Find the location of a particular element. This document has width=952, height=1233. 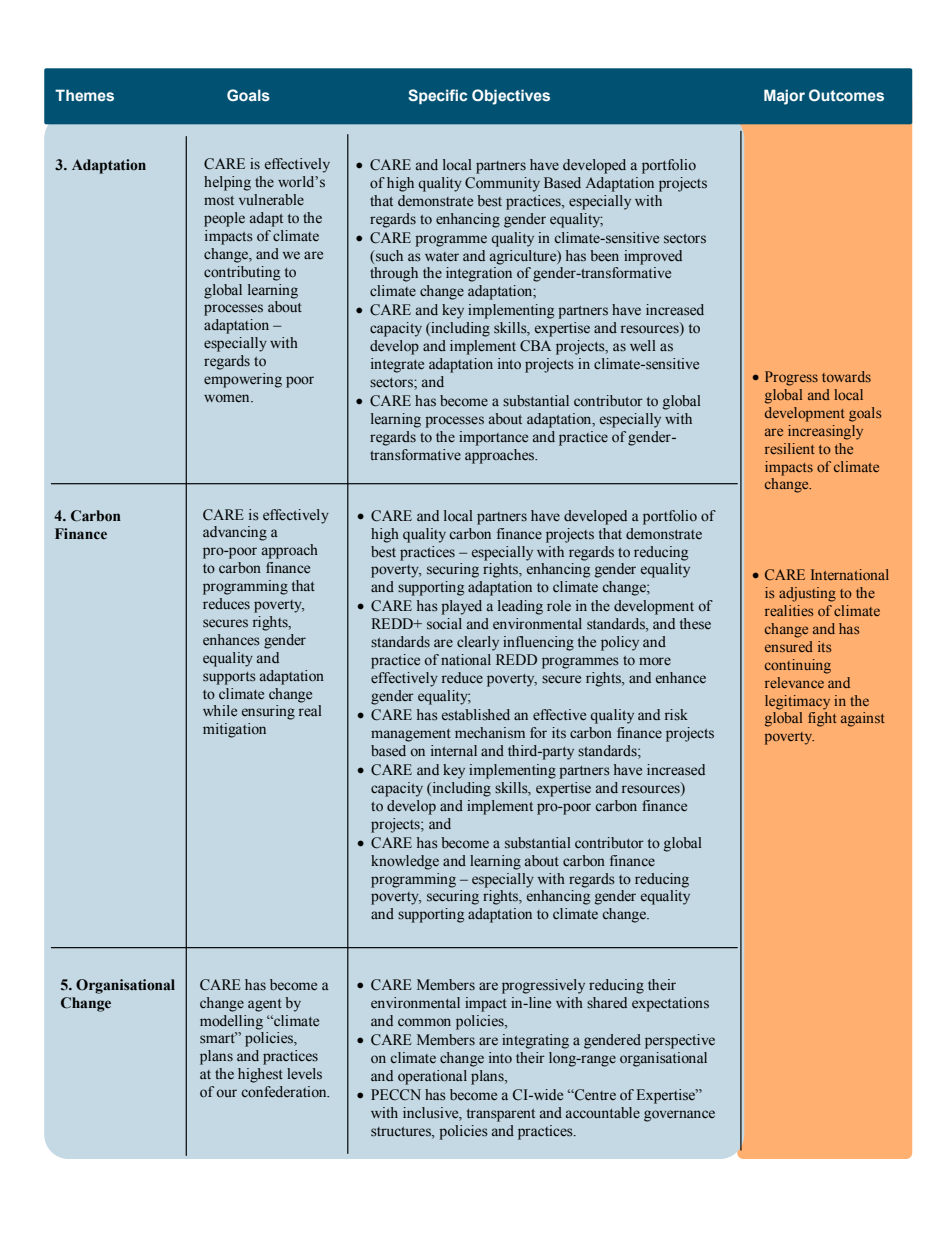

played is located at coordinates (461, 607).
